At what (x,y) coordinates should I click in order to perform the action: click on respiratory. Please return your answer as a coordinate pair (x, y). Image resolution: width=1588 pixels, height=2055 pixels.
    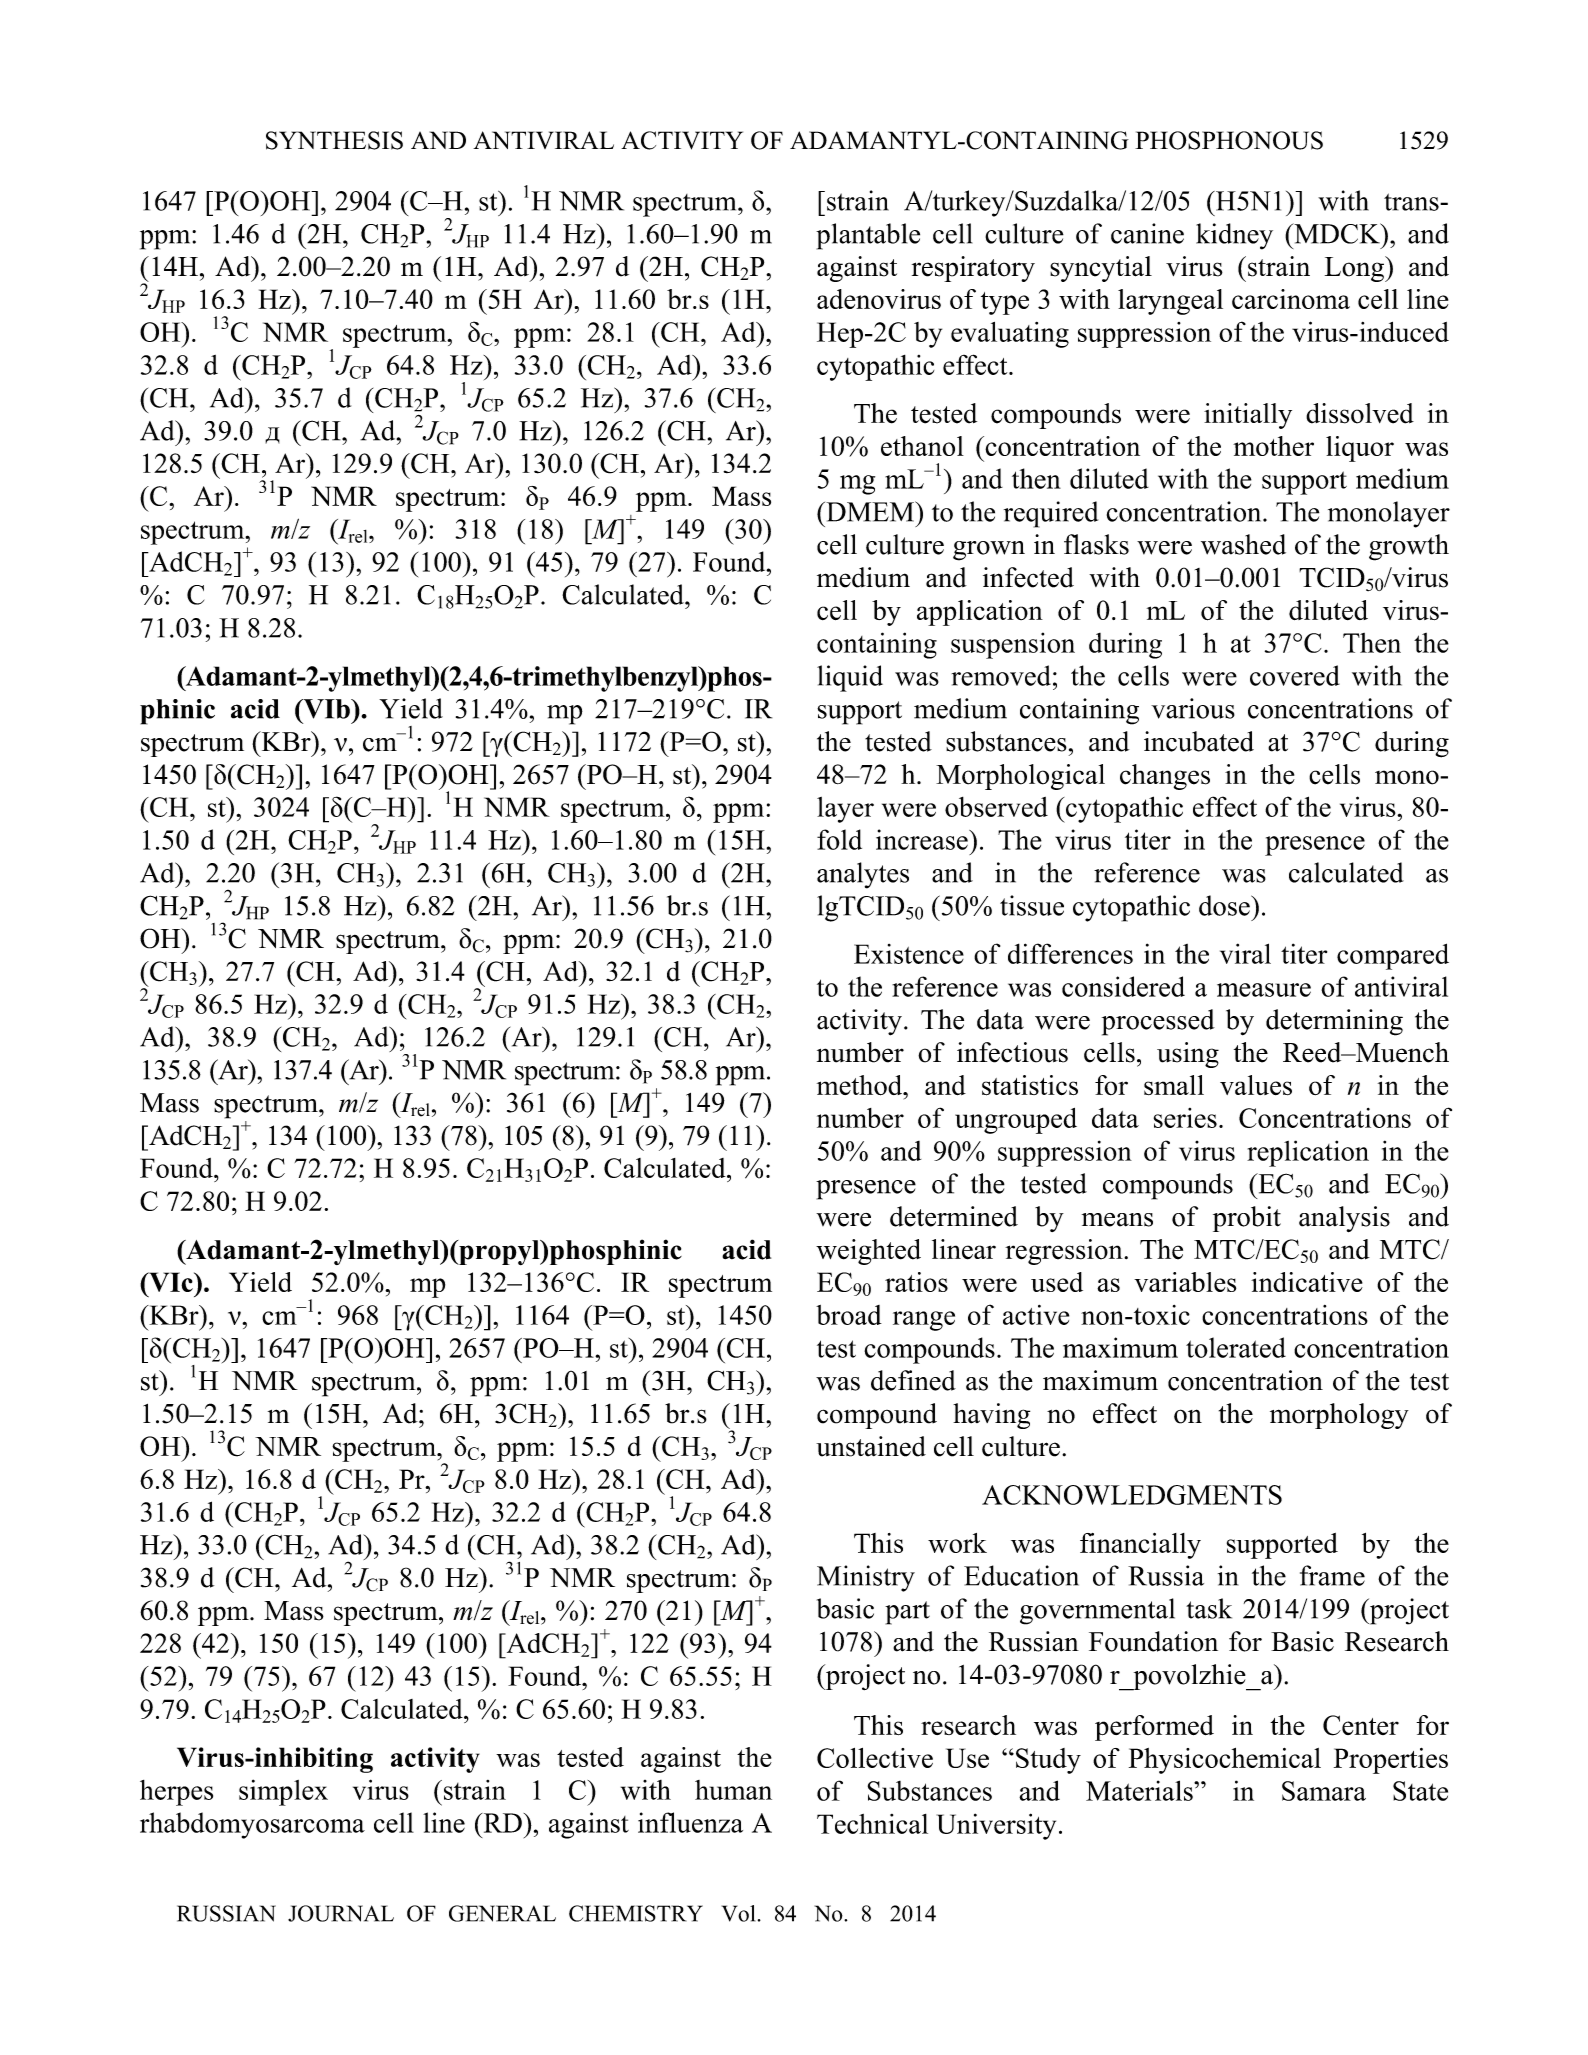
    Looking at the image, I should click on (973, 269).
